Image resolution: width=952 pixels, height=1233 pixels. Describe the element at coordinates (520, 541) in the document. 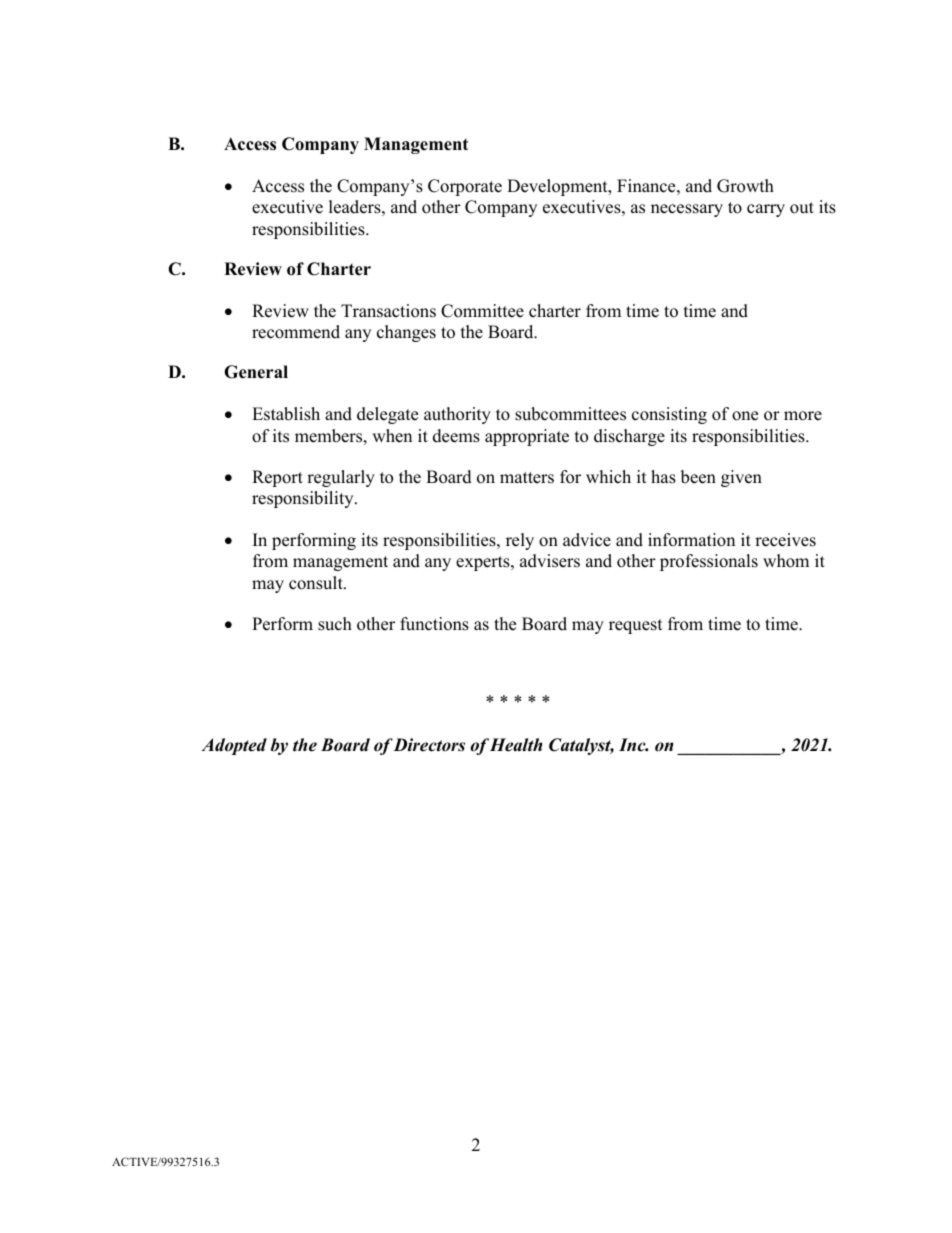

I see `rely` at that location.
